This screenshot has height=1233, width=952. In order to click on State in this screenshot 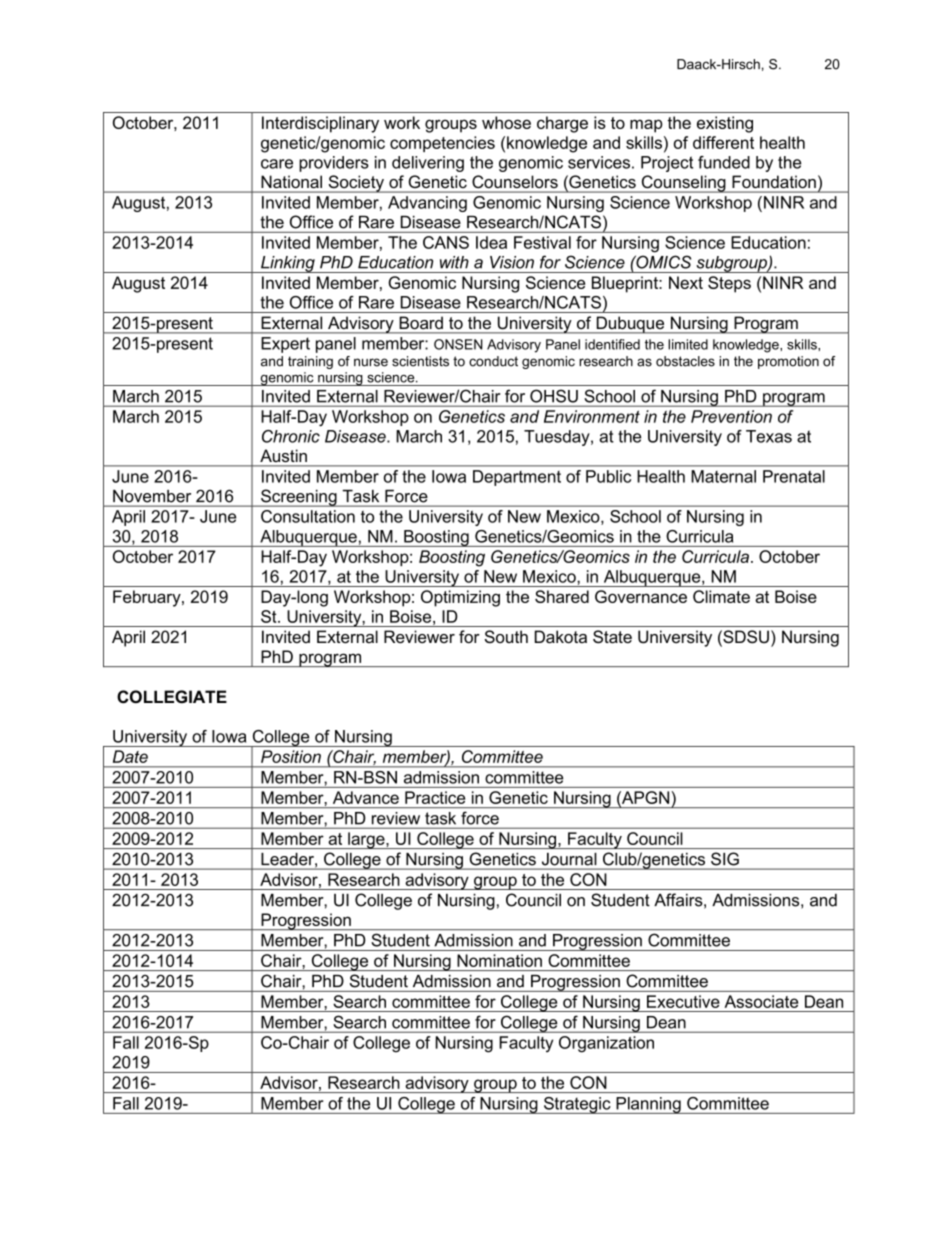, I will do `click(612, 637)`.
